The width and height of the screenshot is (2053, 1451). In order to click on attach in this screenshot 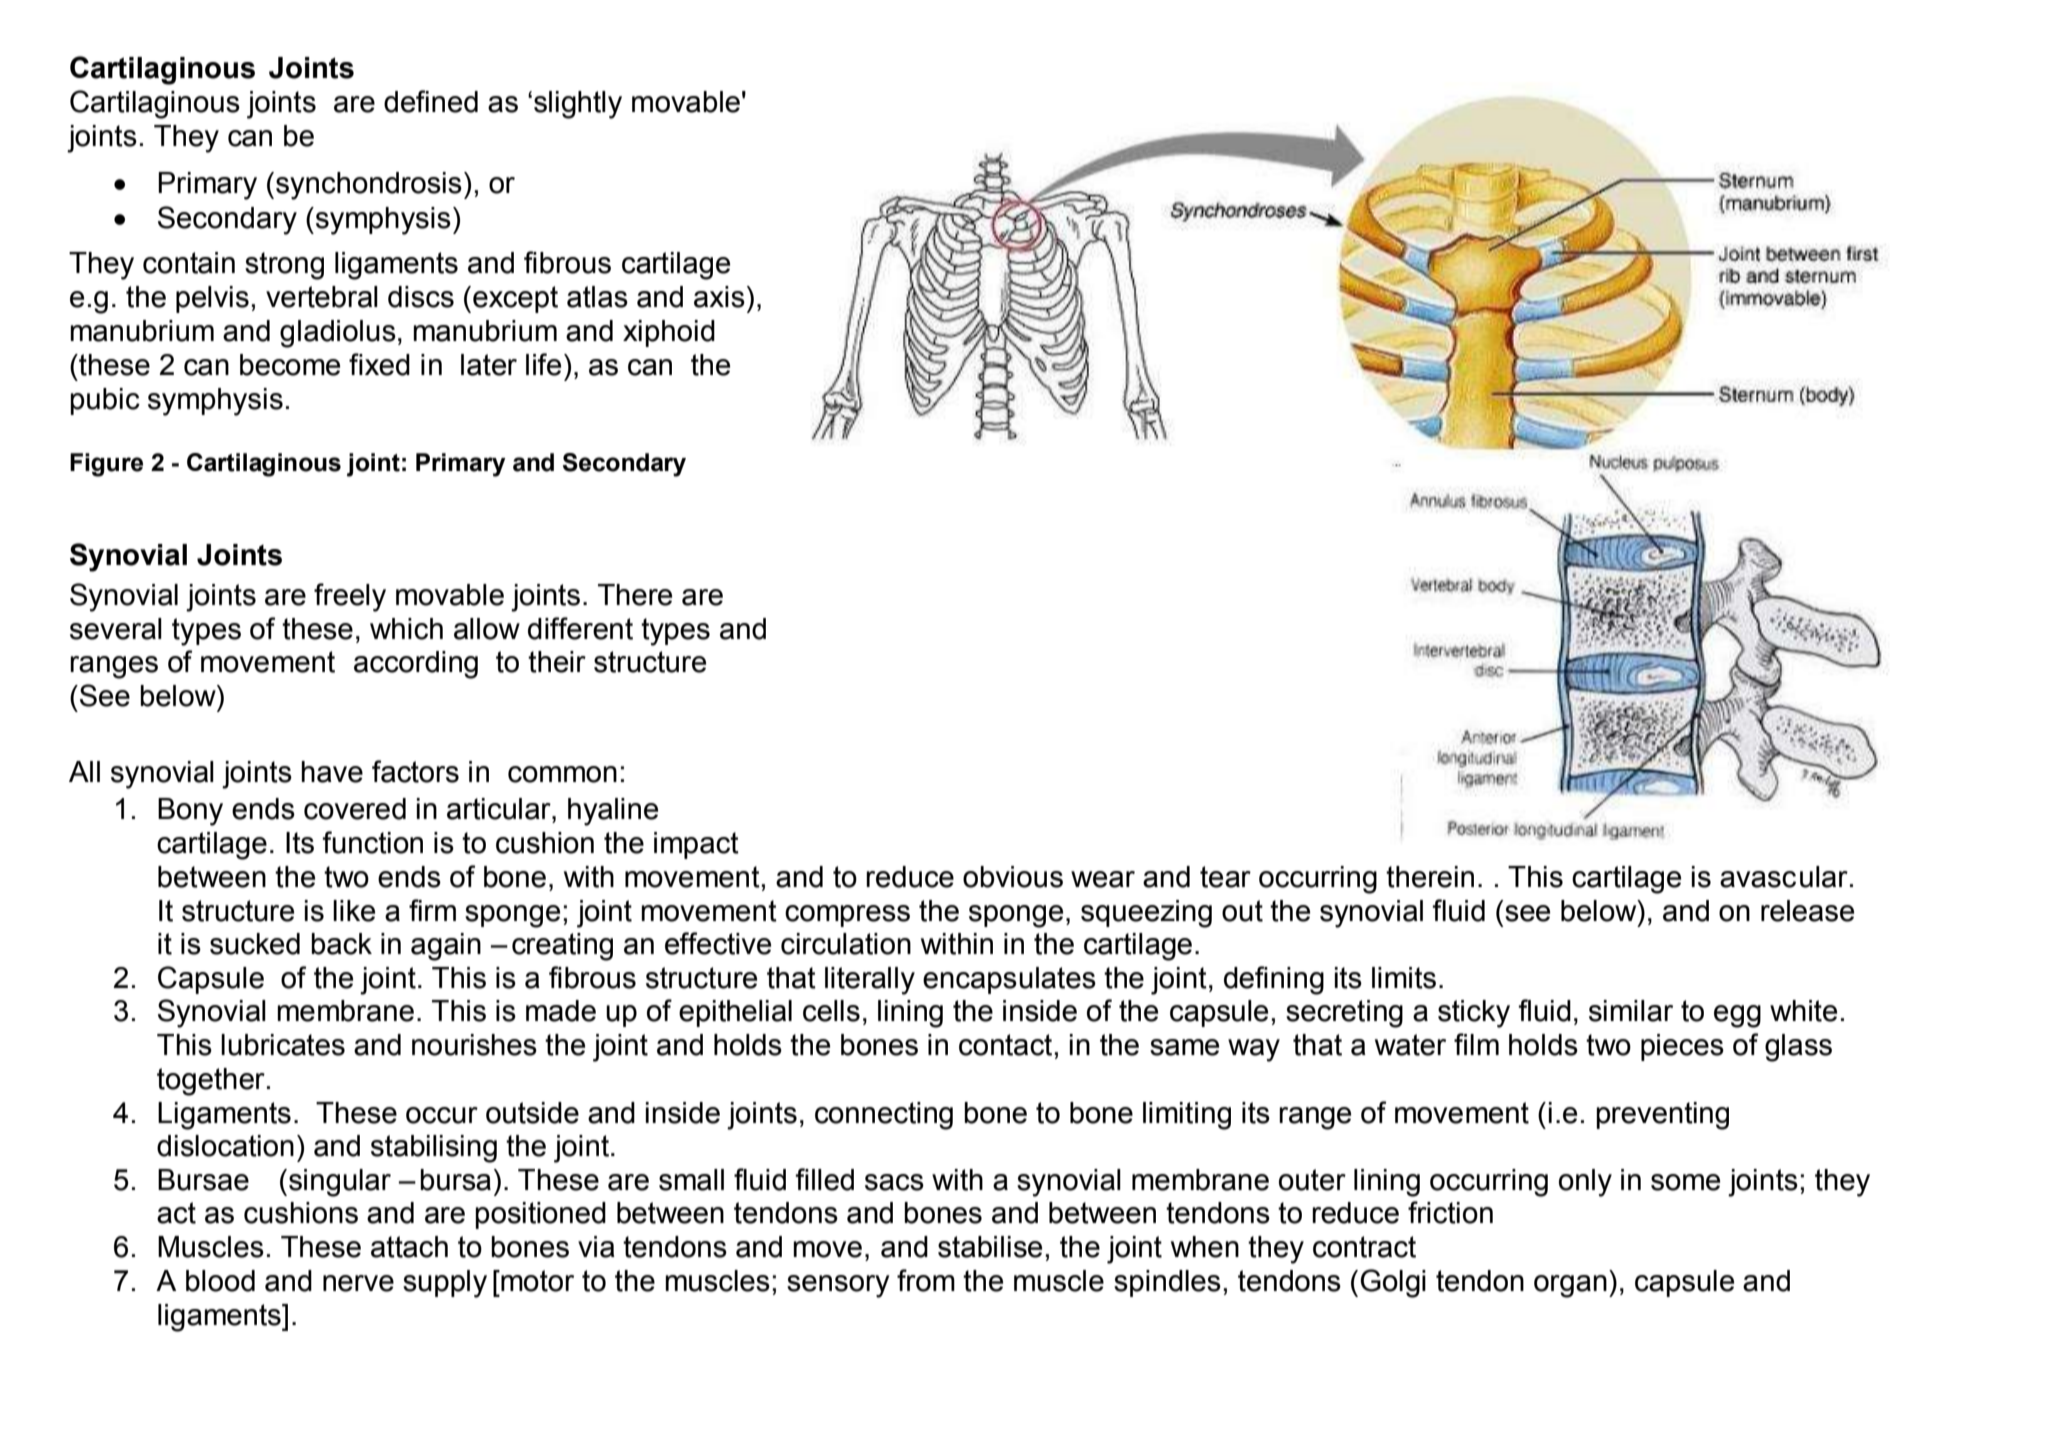, I will do `click(409, 1247)`.
